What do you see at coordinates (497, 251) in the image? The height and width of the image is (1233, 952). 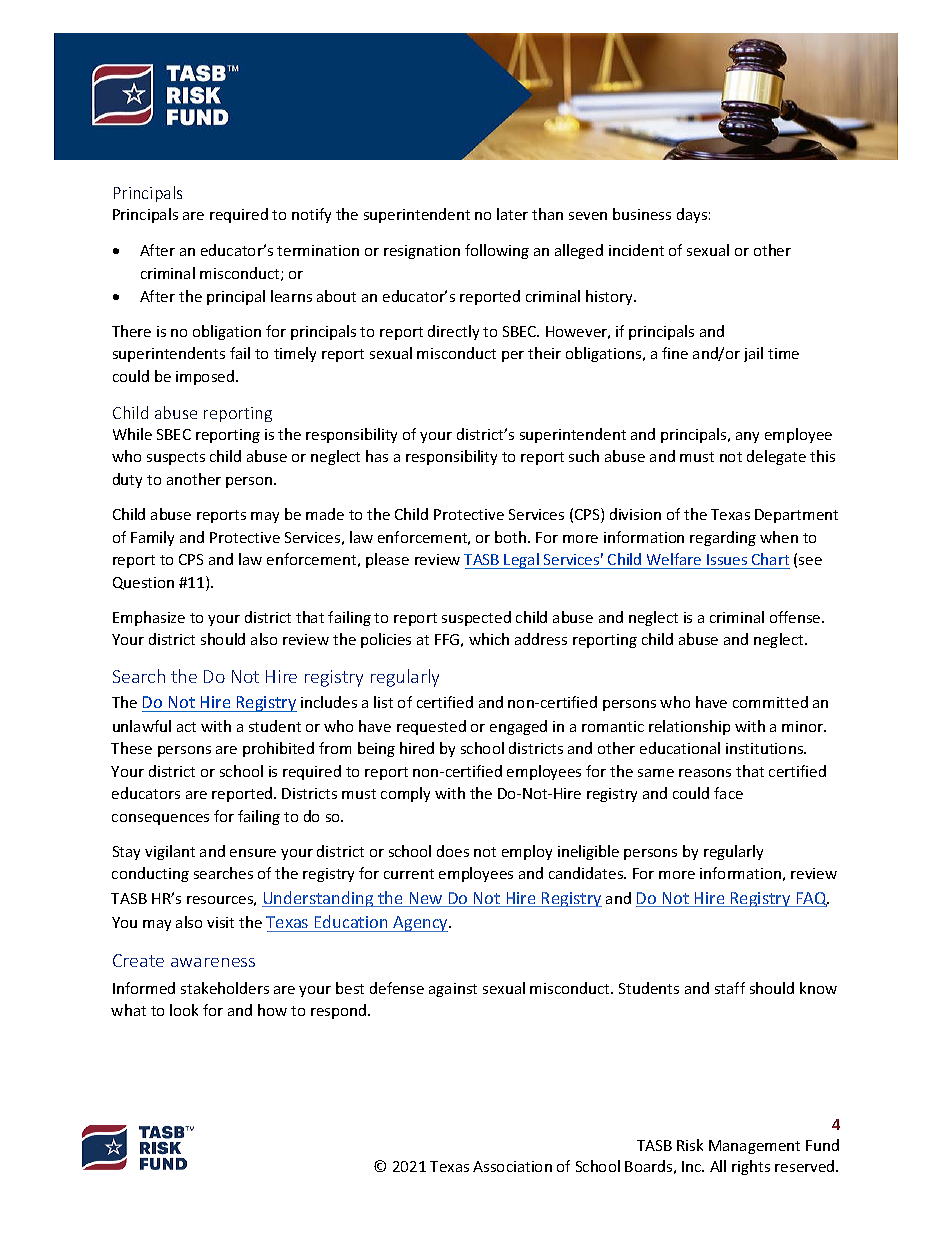 I see `following` at bounding box center [497, 251].
